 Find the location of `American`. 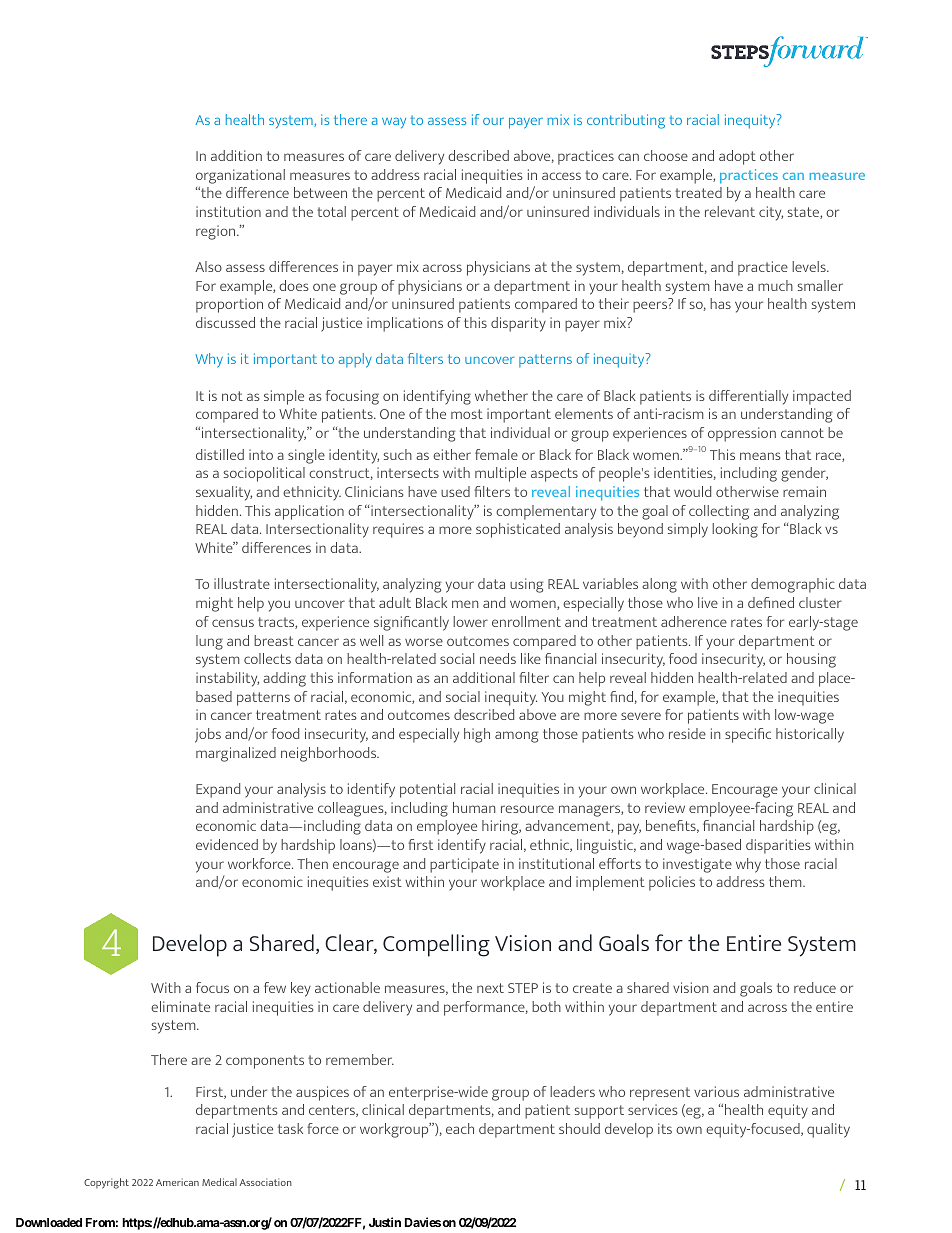

American is located at coordinates (177, 1182).
